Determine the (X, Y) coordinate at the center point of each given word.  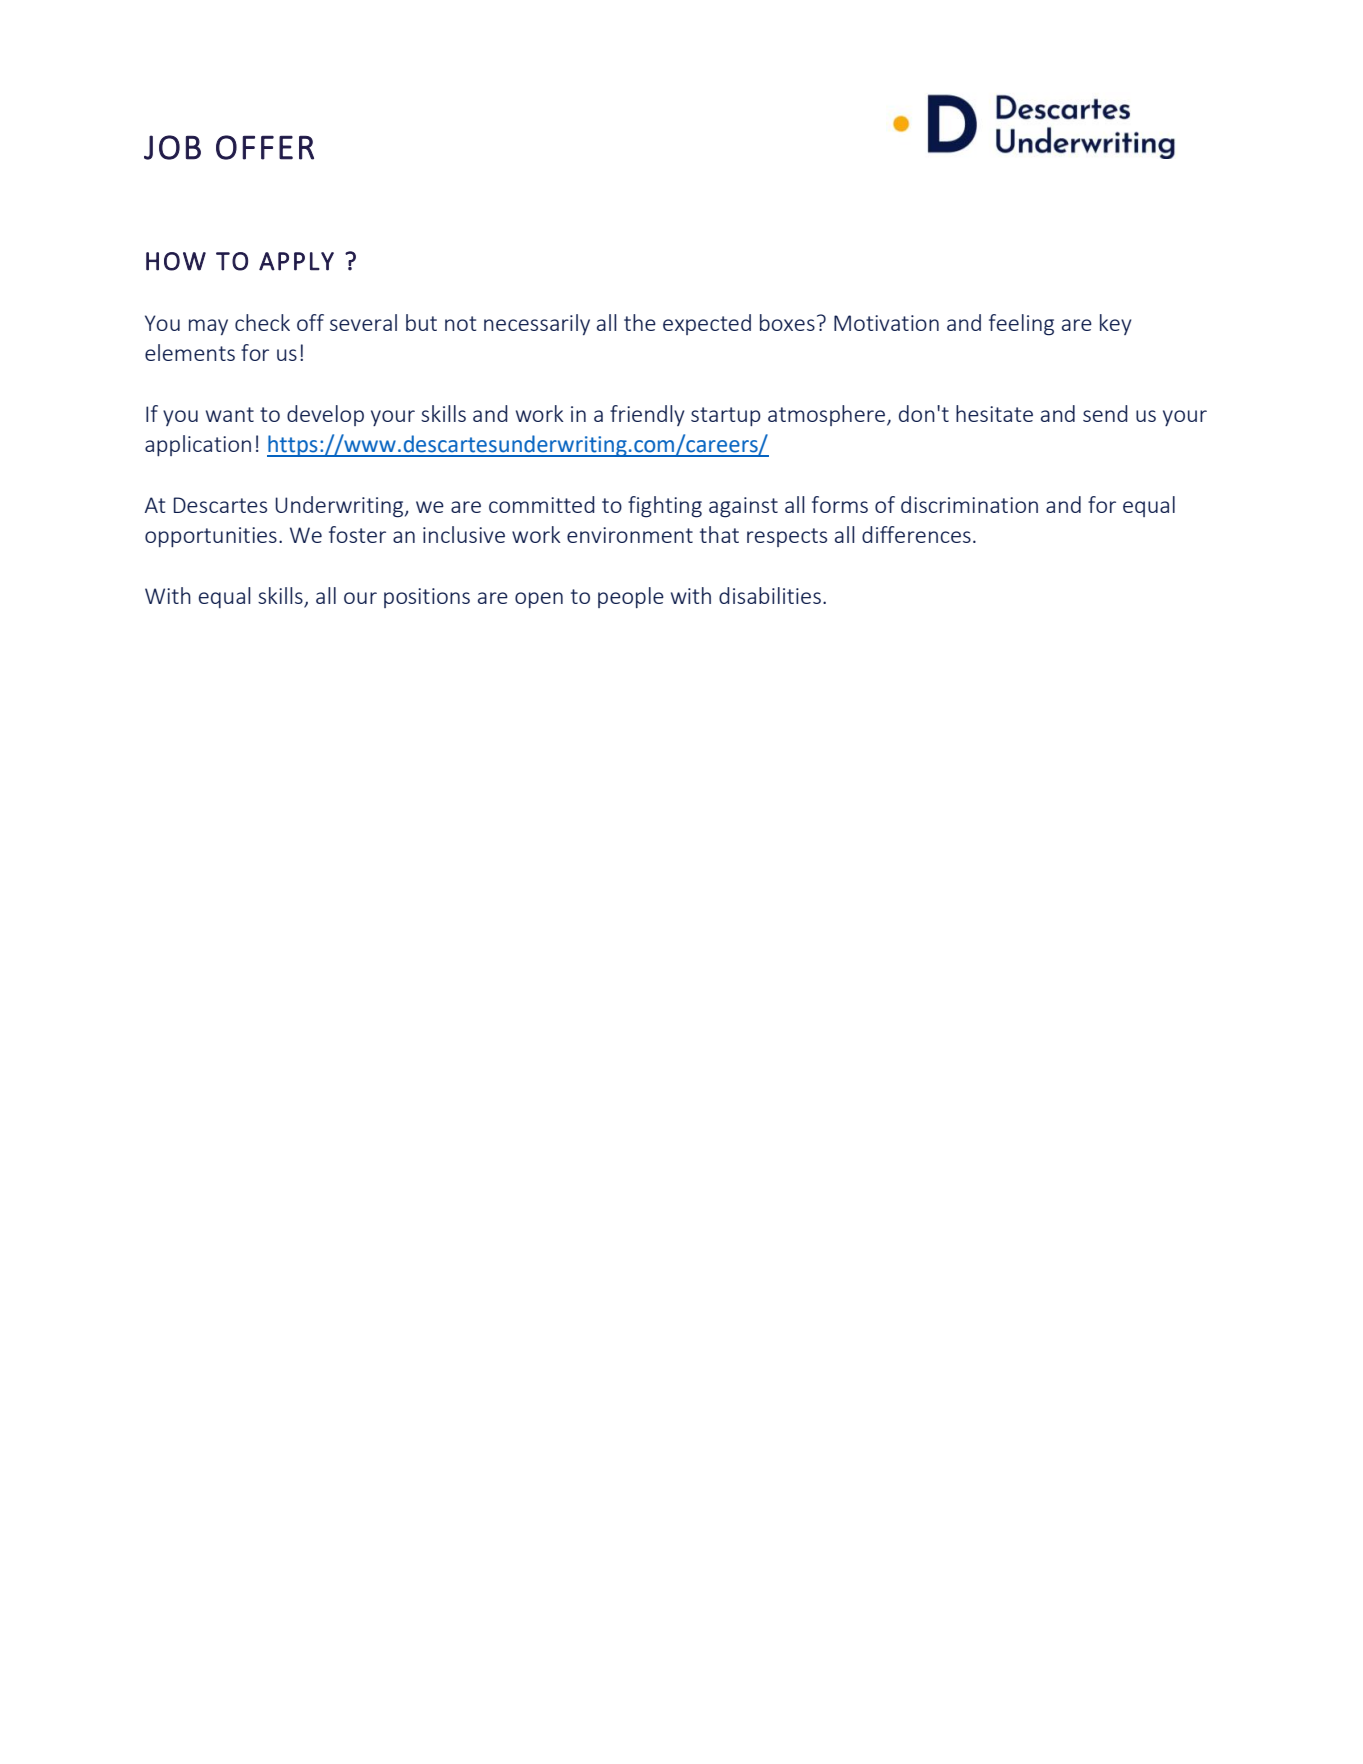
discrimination (969, 504)
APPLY (296, 261)
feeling (1021, 325)
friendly (647, 415)
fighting (665, 507)
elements (190, 352)
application (198, 445)
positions (427, 598)
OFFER (265, 147)
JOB (172, 147)
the (640, 322)
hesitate (994, 413)
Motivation (886, 323)
